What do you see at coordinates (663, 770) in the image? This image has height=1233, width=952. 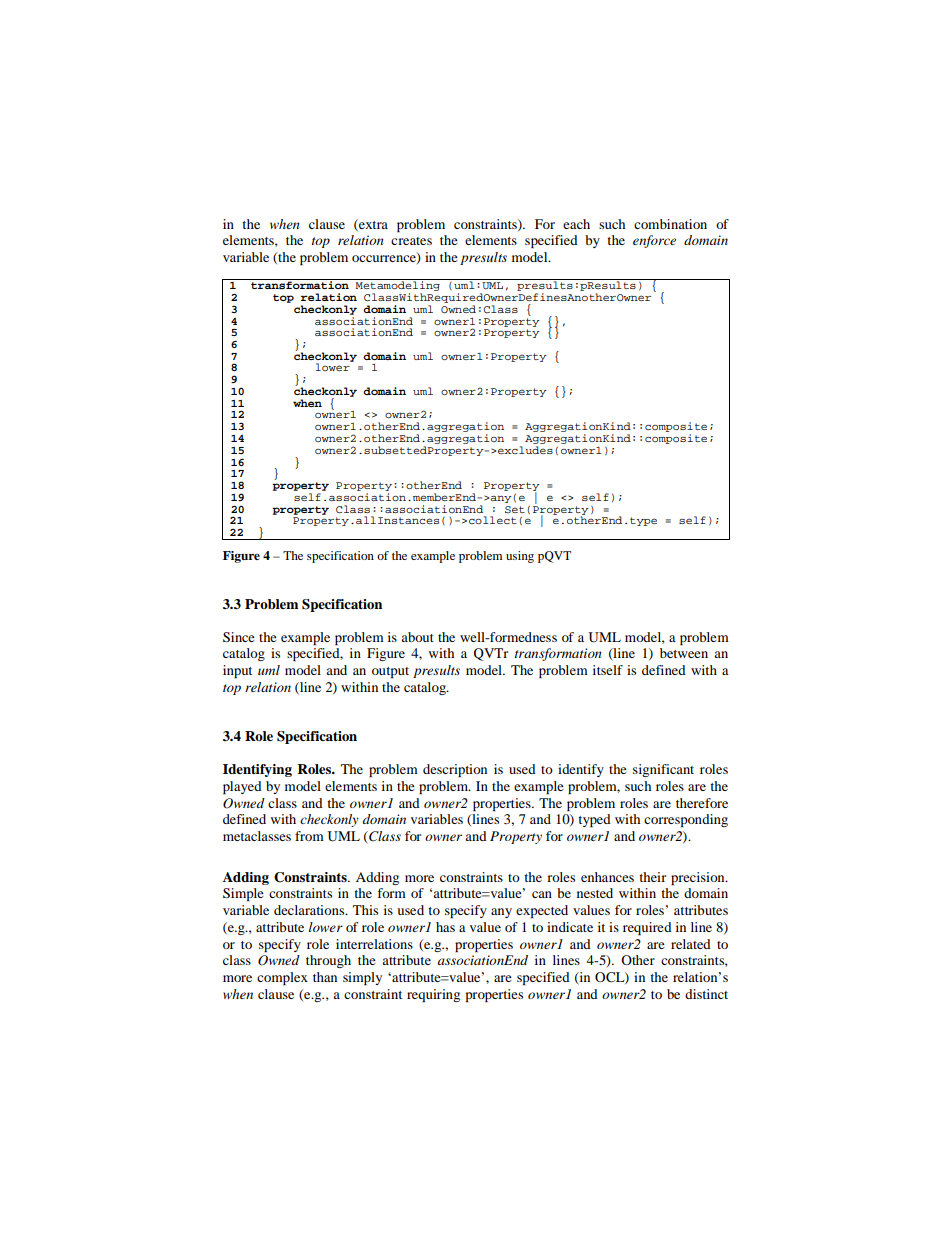 I see `significant` at bounding box center [663, 770].
